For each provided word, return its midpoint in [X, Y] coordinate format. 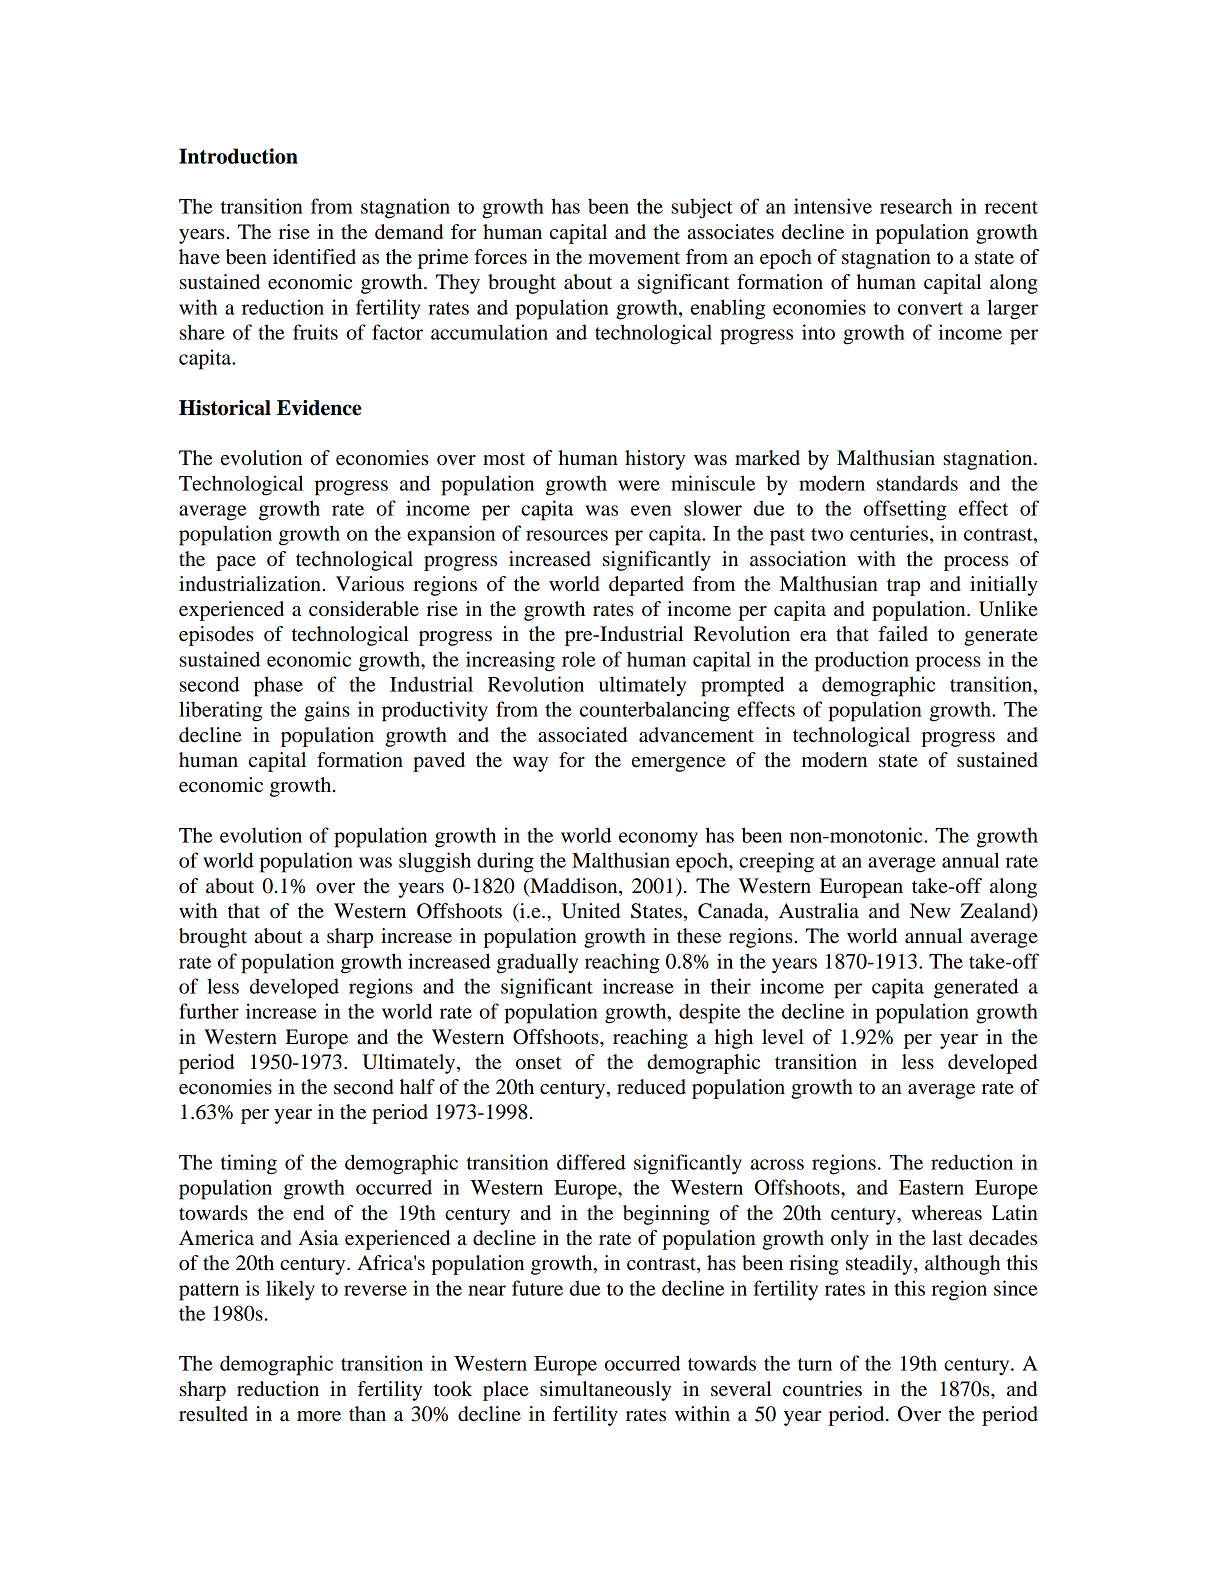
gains [327, 711]
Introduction [238, 156]
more [319, 1416]
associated [582, 735]
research [916, 206]
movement [634, 258]
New [930, 911]
